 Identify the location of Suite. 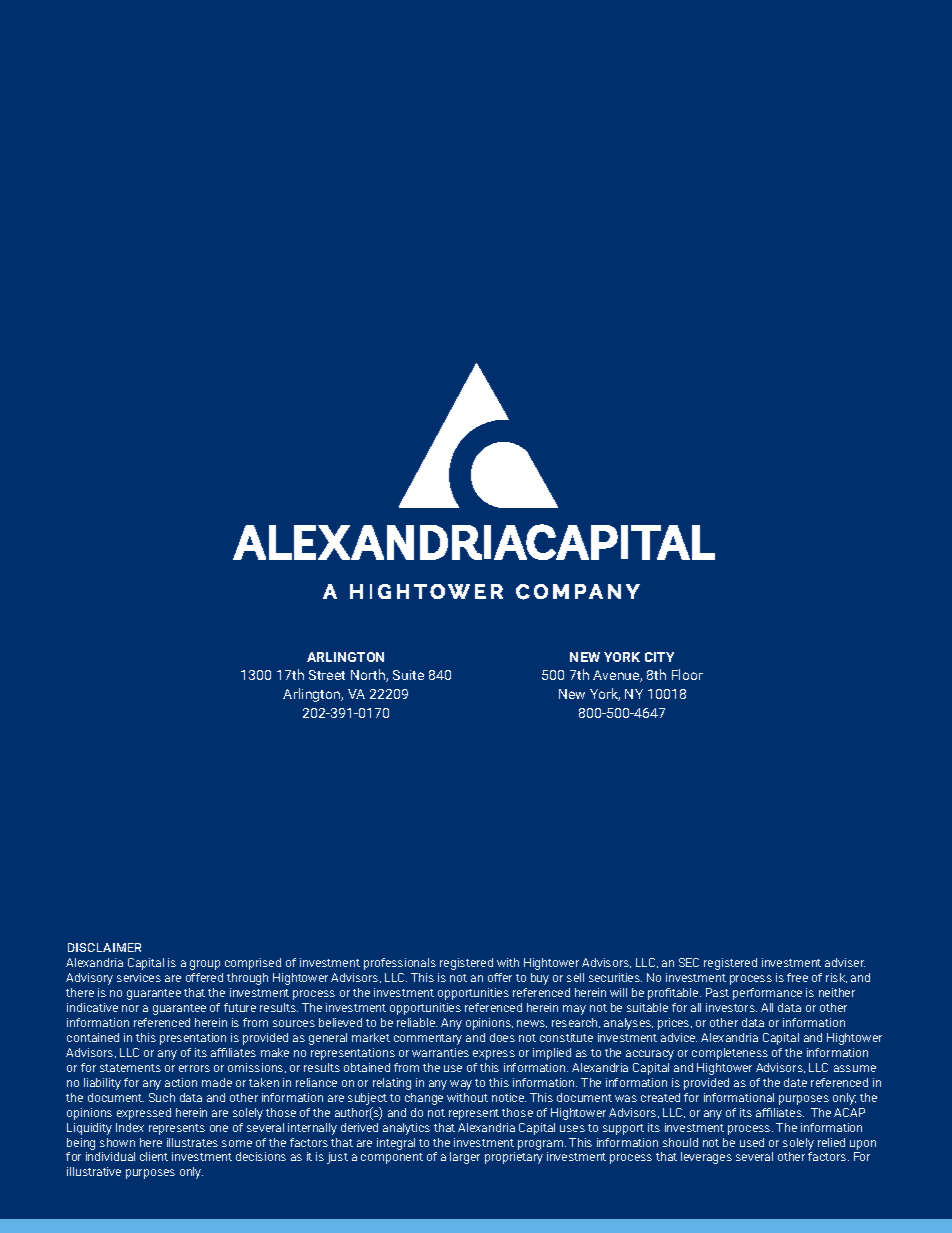
(408, 675).
